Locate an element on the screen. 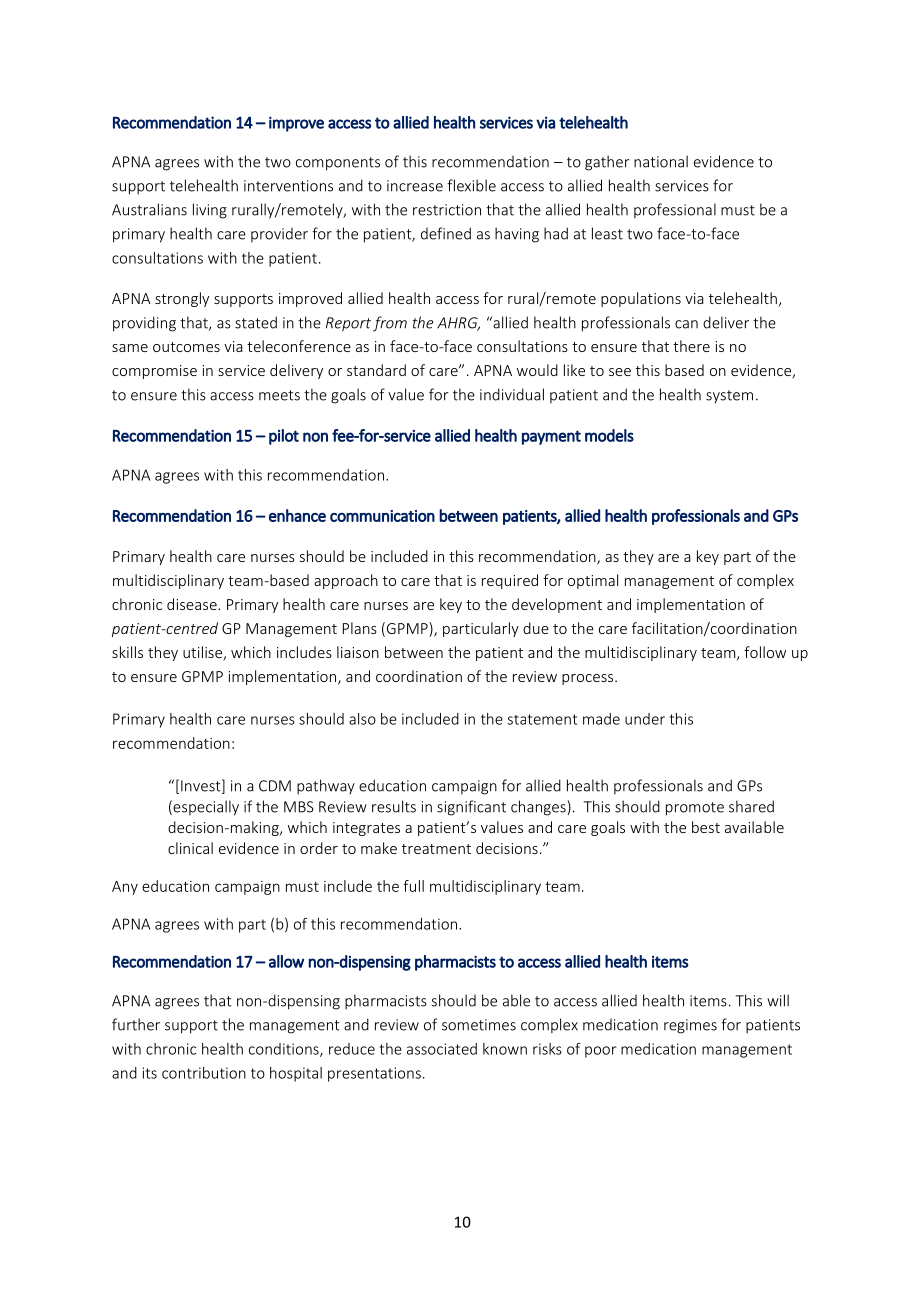 The height and width of the screenshot is (1308, 924). outcomes is located at coordinates (186, 347).
